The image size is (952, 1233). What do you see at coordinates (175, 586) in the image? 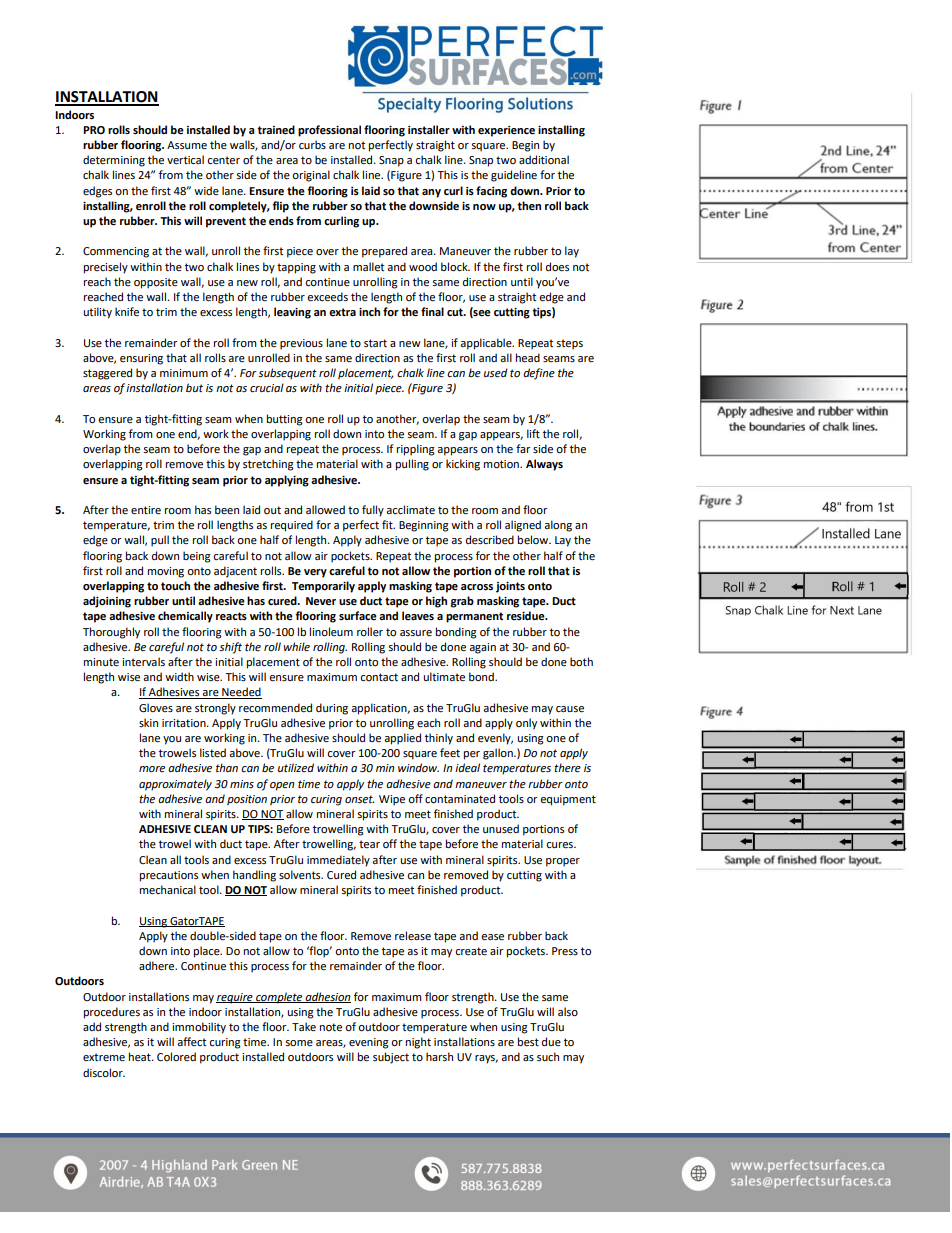
I see `touch` at bounding box center [175, 586].
